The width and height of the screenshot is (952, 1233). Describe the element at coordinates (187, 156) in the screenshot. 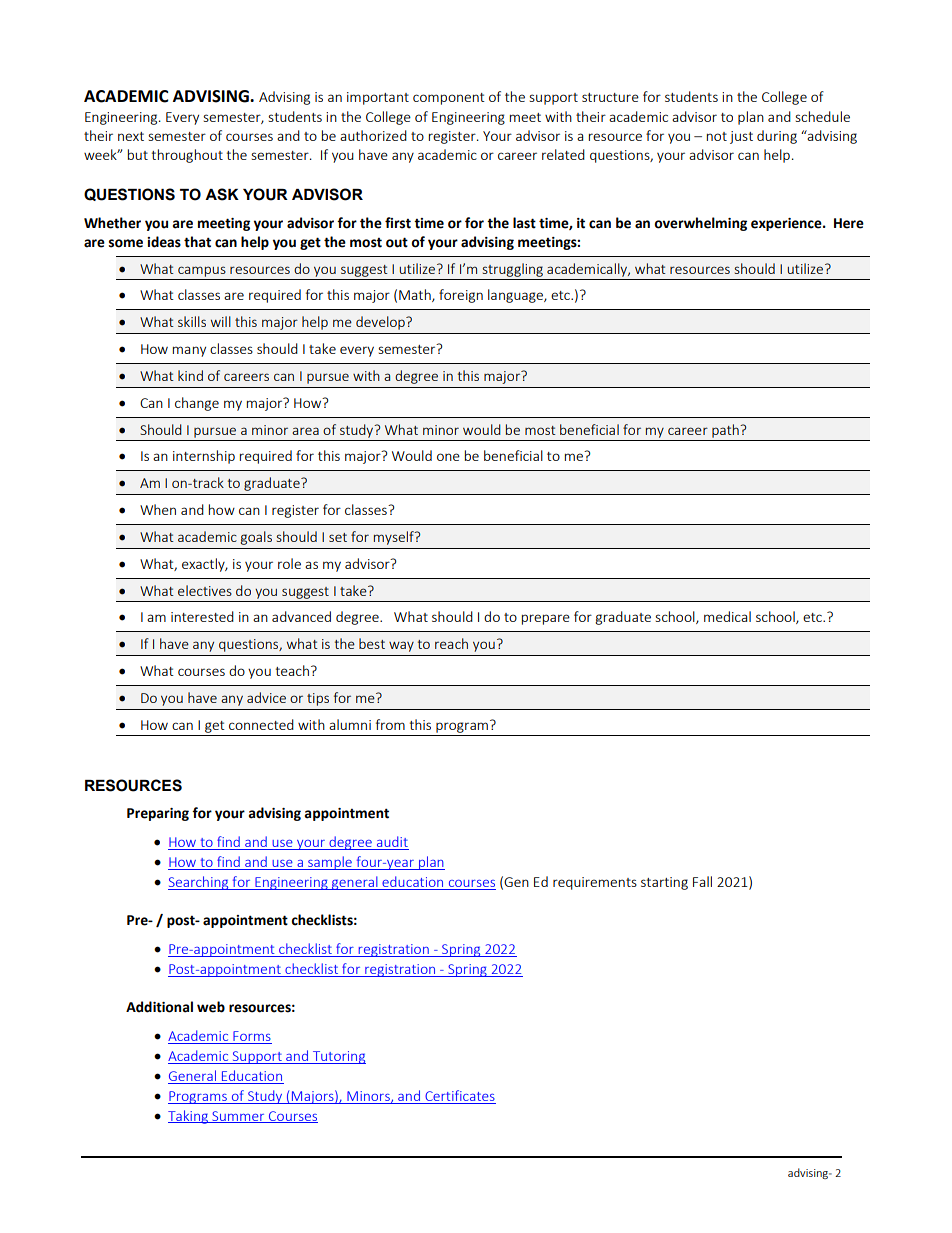

I see `throughout` at that location.
